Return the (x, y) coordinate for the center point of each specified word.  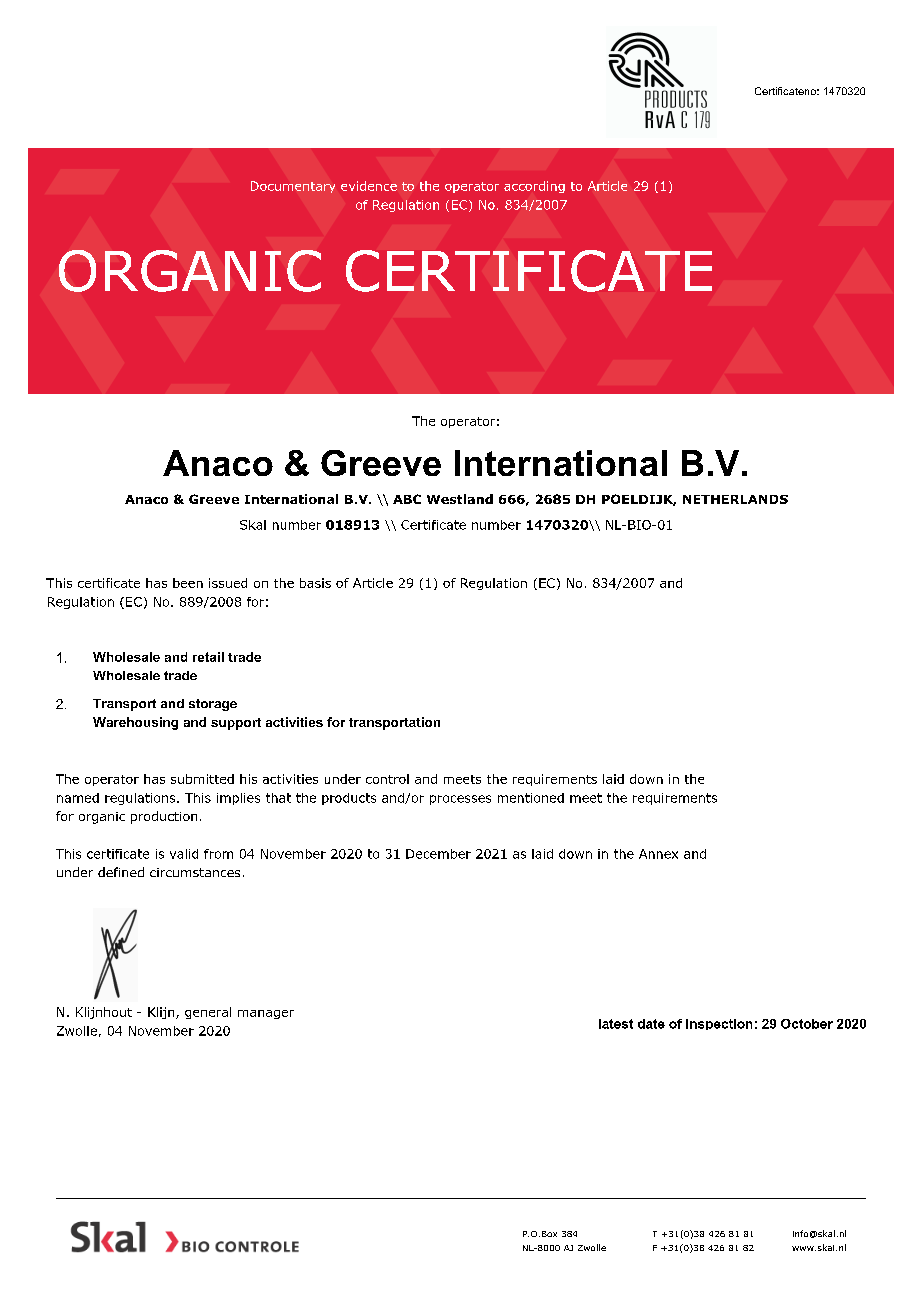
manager (266, 1014)
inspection (719, 1024)
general (208, 1013)
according (534, 187)
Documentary (293, 187)
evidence (369, 186)
